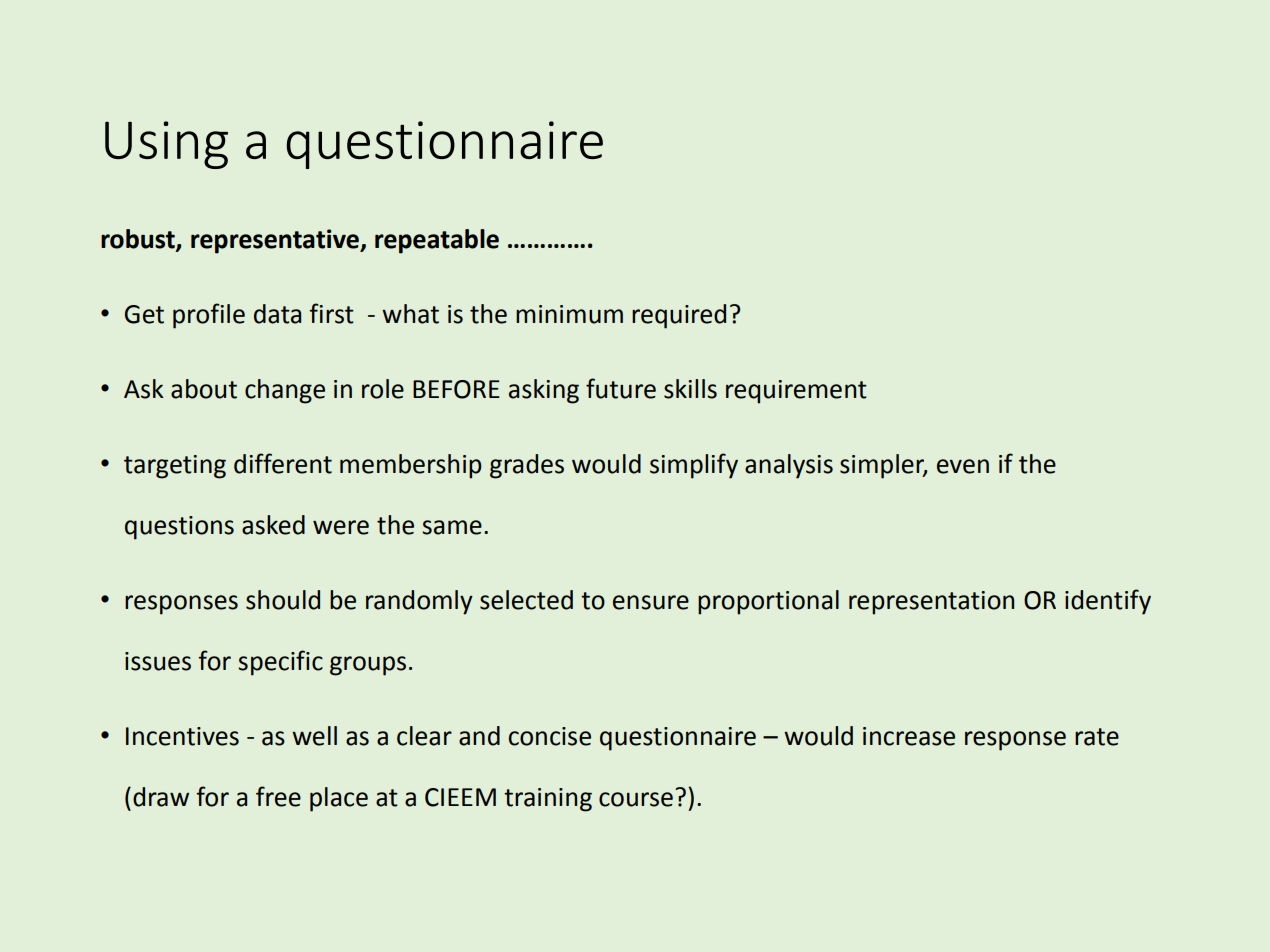 The width and height of the screenshot is (1270, 952). What do you see at coordinates (679, 316) in the screenshot?
I see `required` at bounding box center [679, 316].
